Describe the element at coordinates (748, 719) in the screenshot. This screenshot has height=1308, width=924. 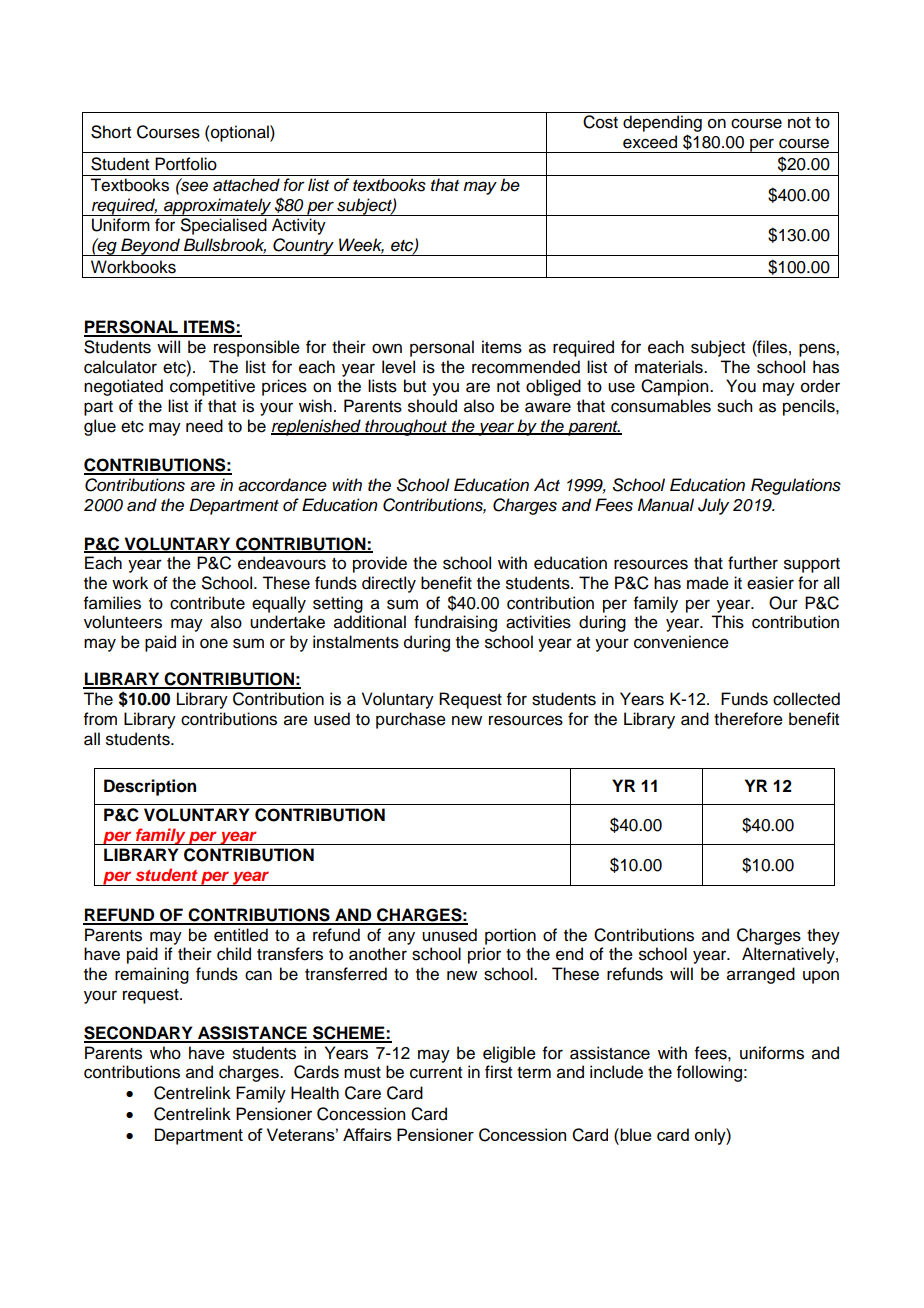
I see `therefore` at that location.
